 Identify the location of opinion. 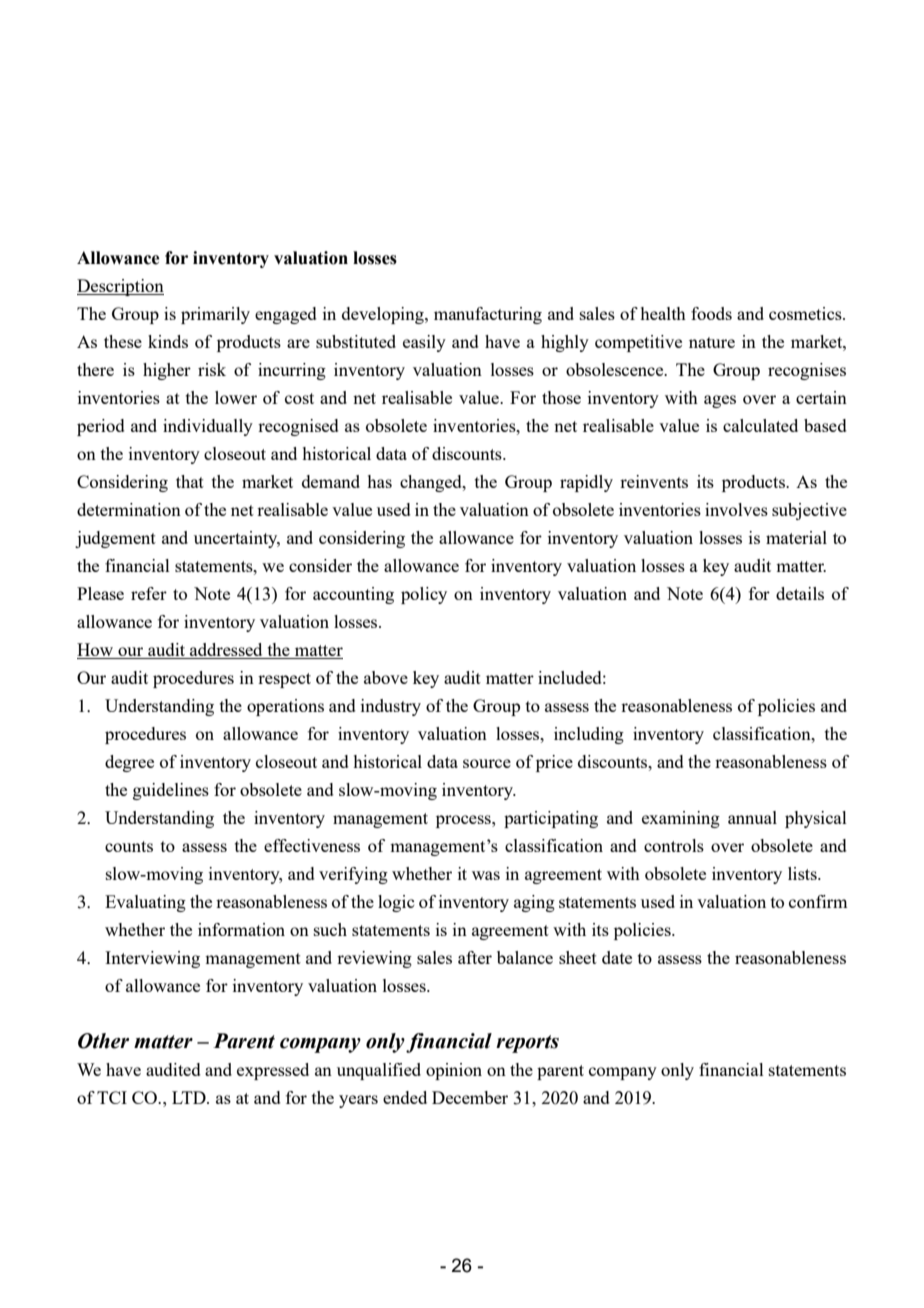
(454, 1071).
